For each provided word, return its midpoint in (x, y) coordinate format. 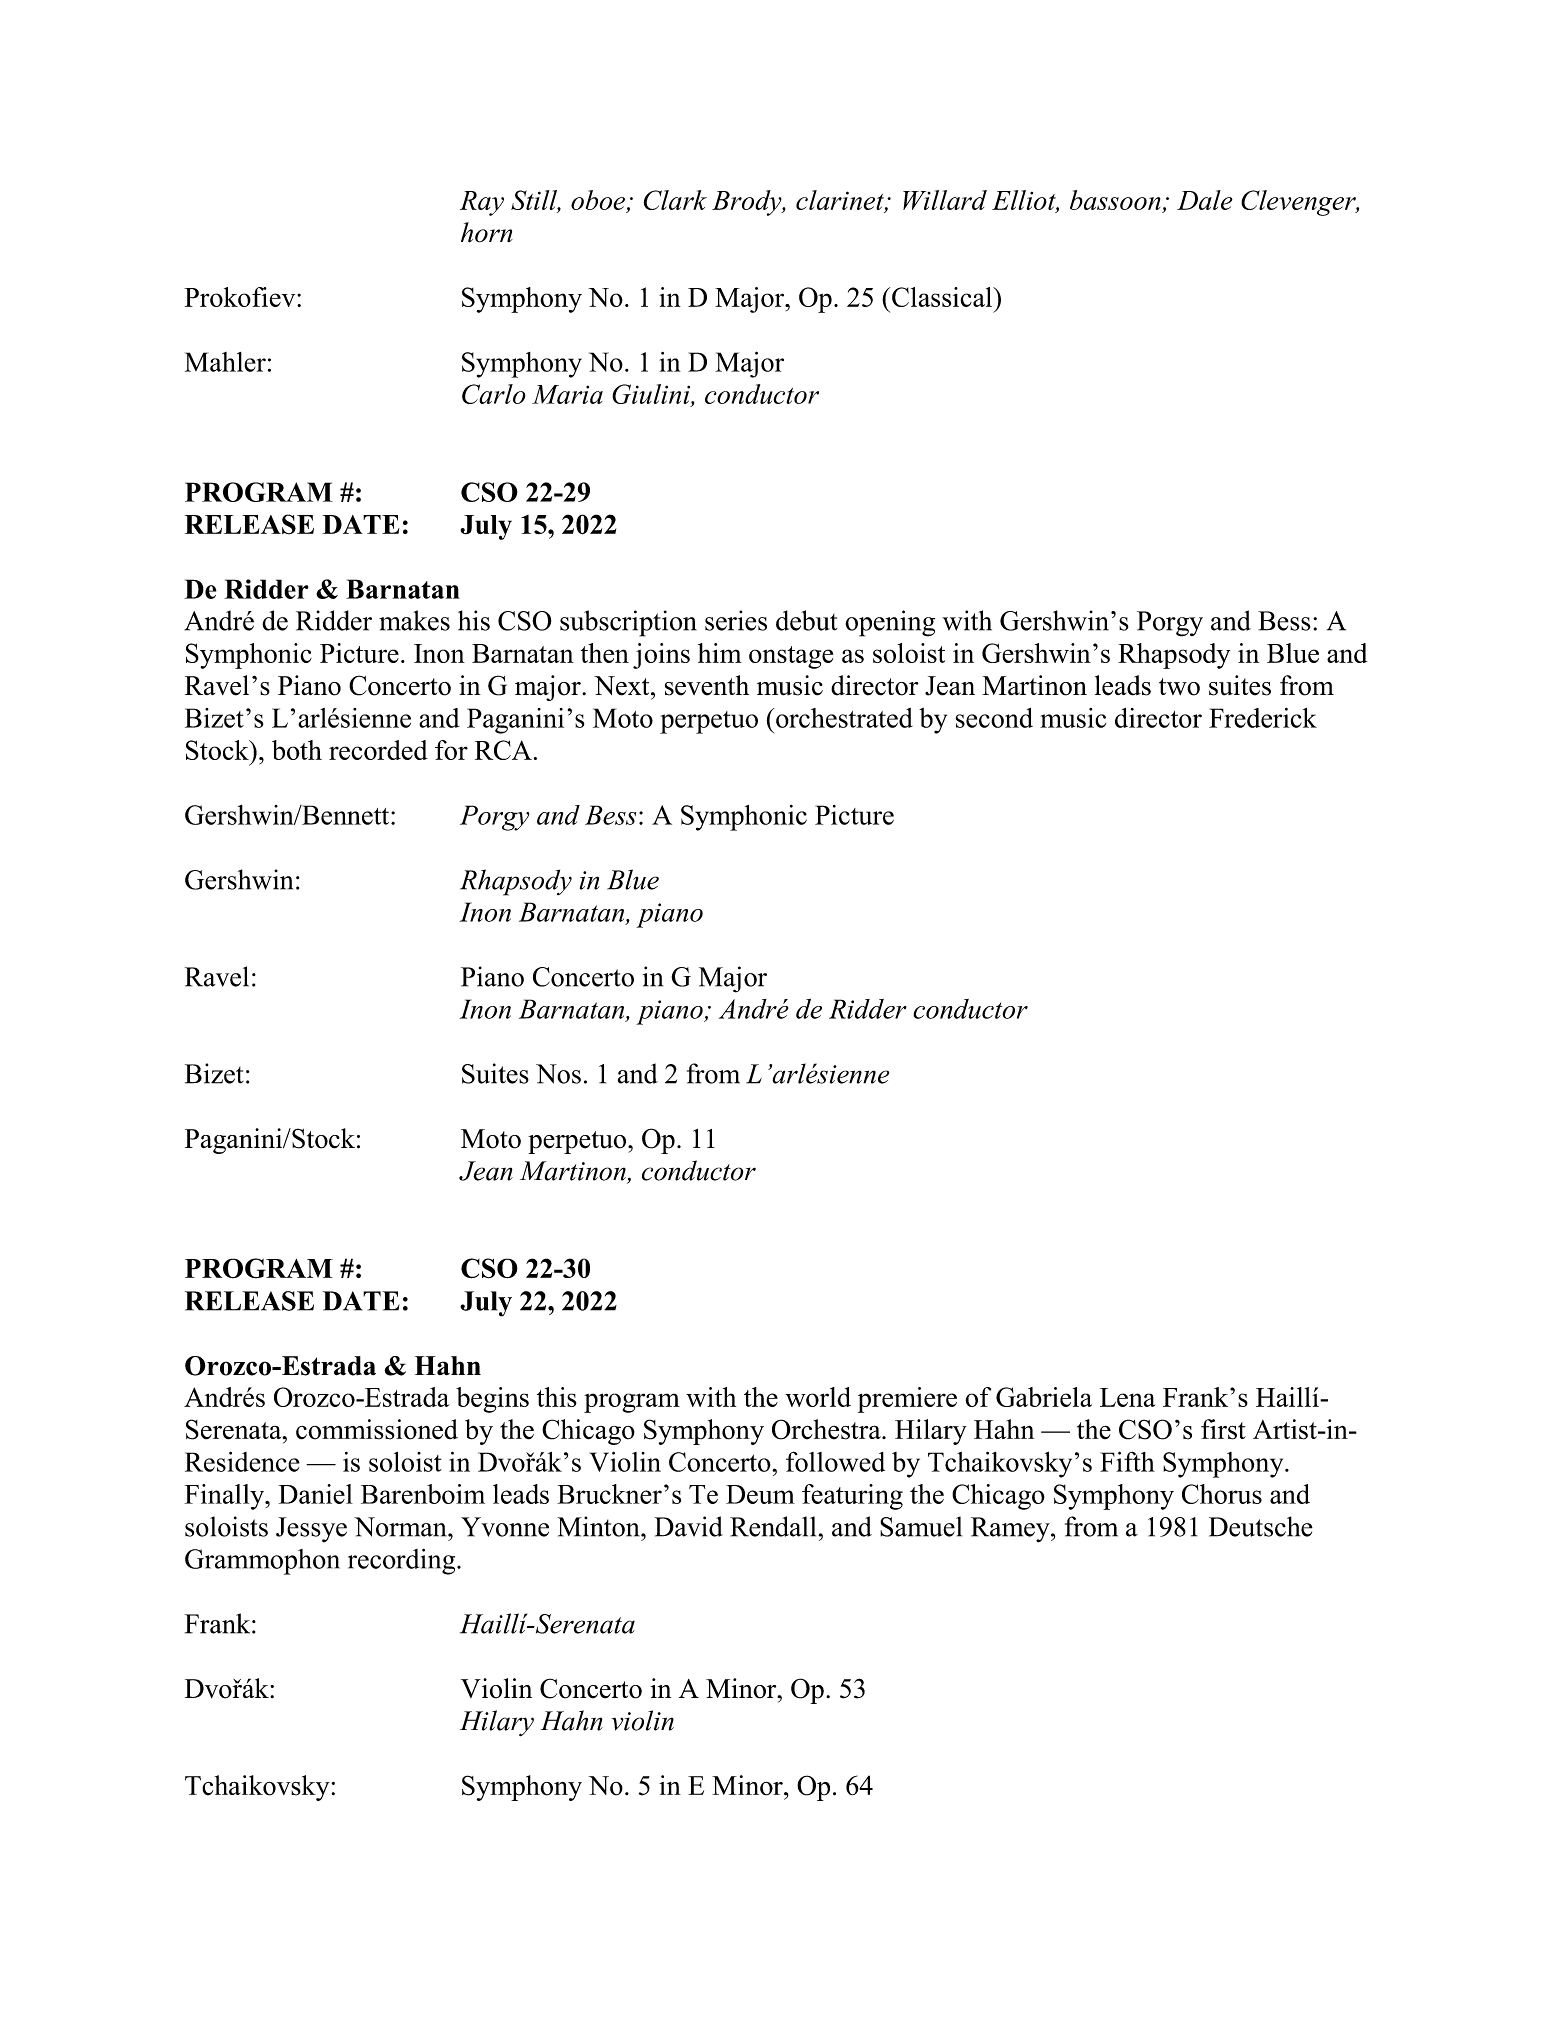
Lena (1127, 1397)
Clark (675, 200)
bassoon (1115, 200)
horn (487, 232)
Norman (401, 1527)
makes (414, 620)
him (720, 653)
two (1179, 687)
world (818, 1397)
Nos (558, 1074)
